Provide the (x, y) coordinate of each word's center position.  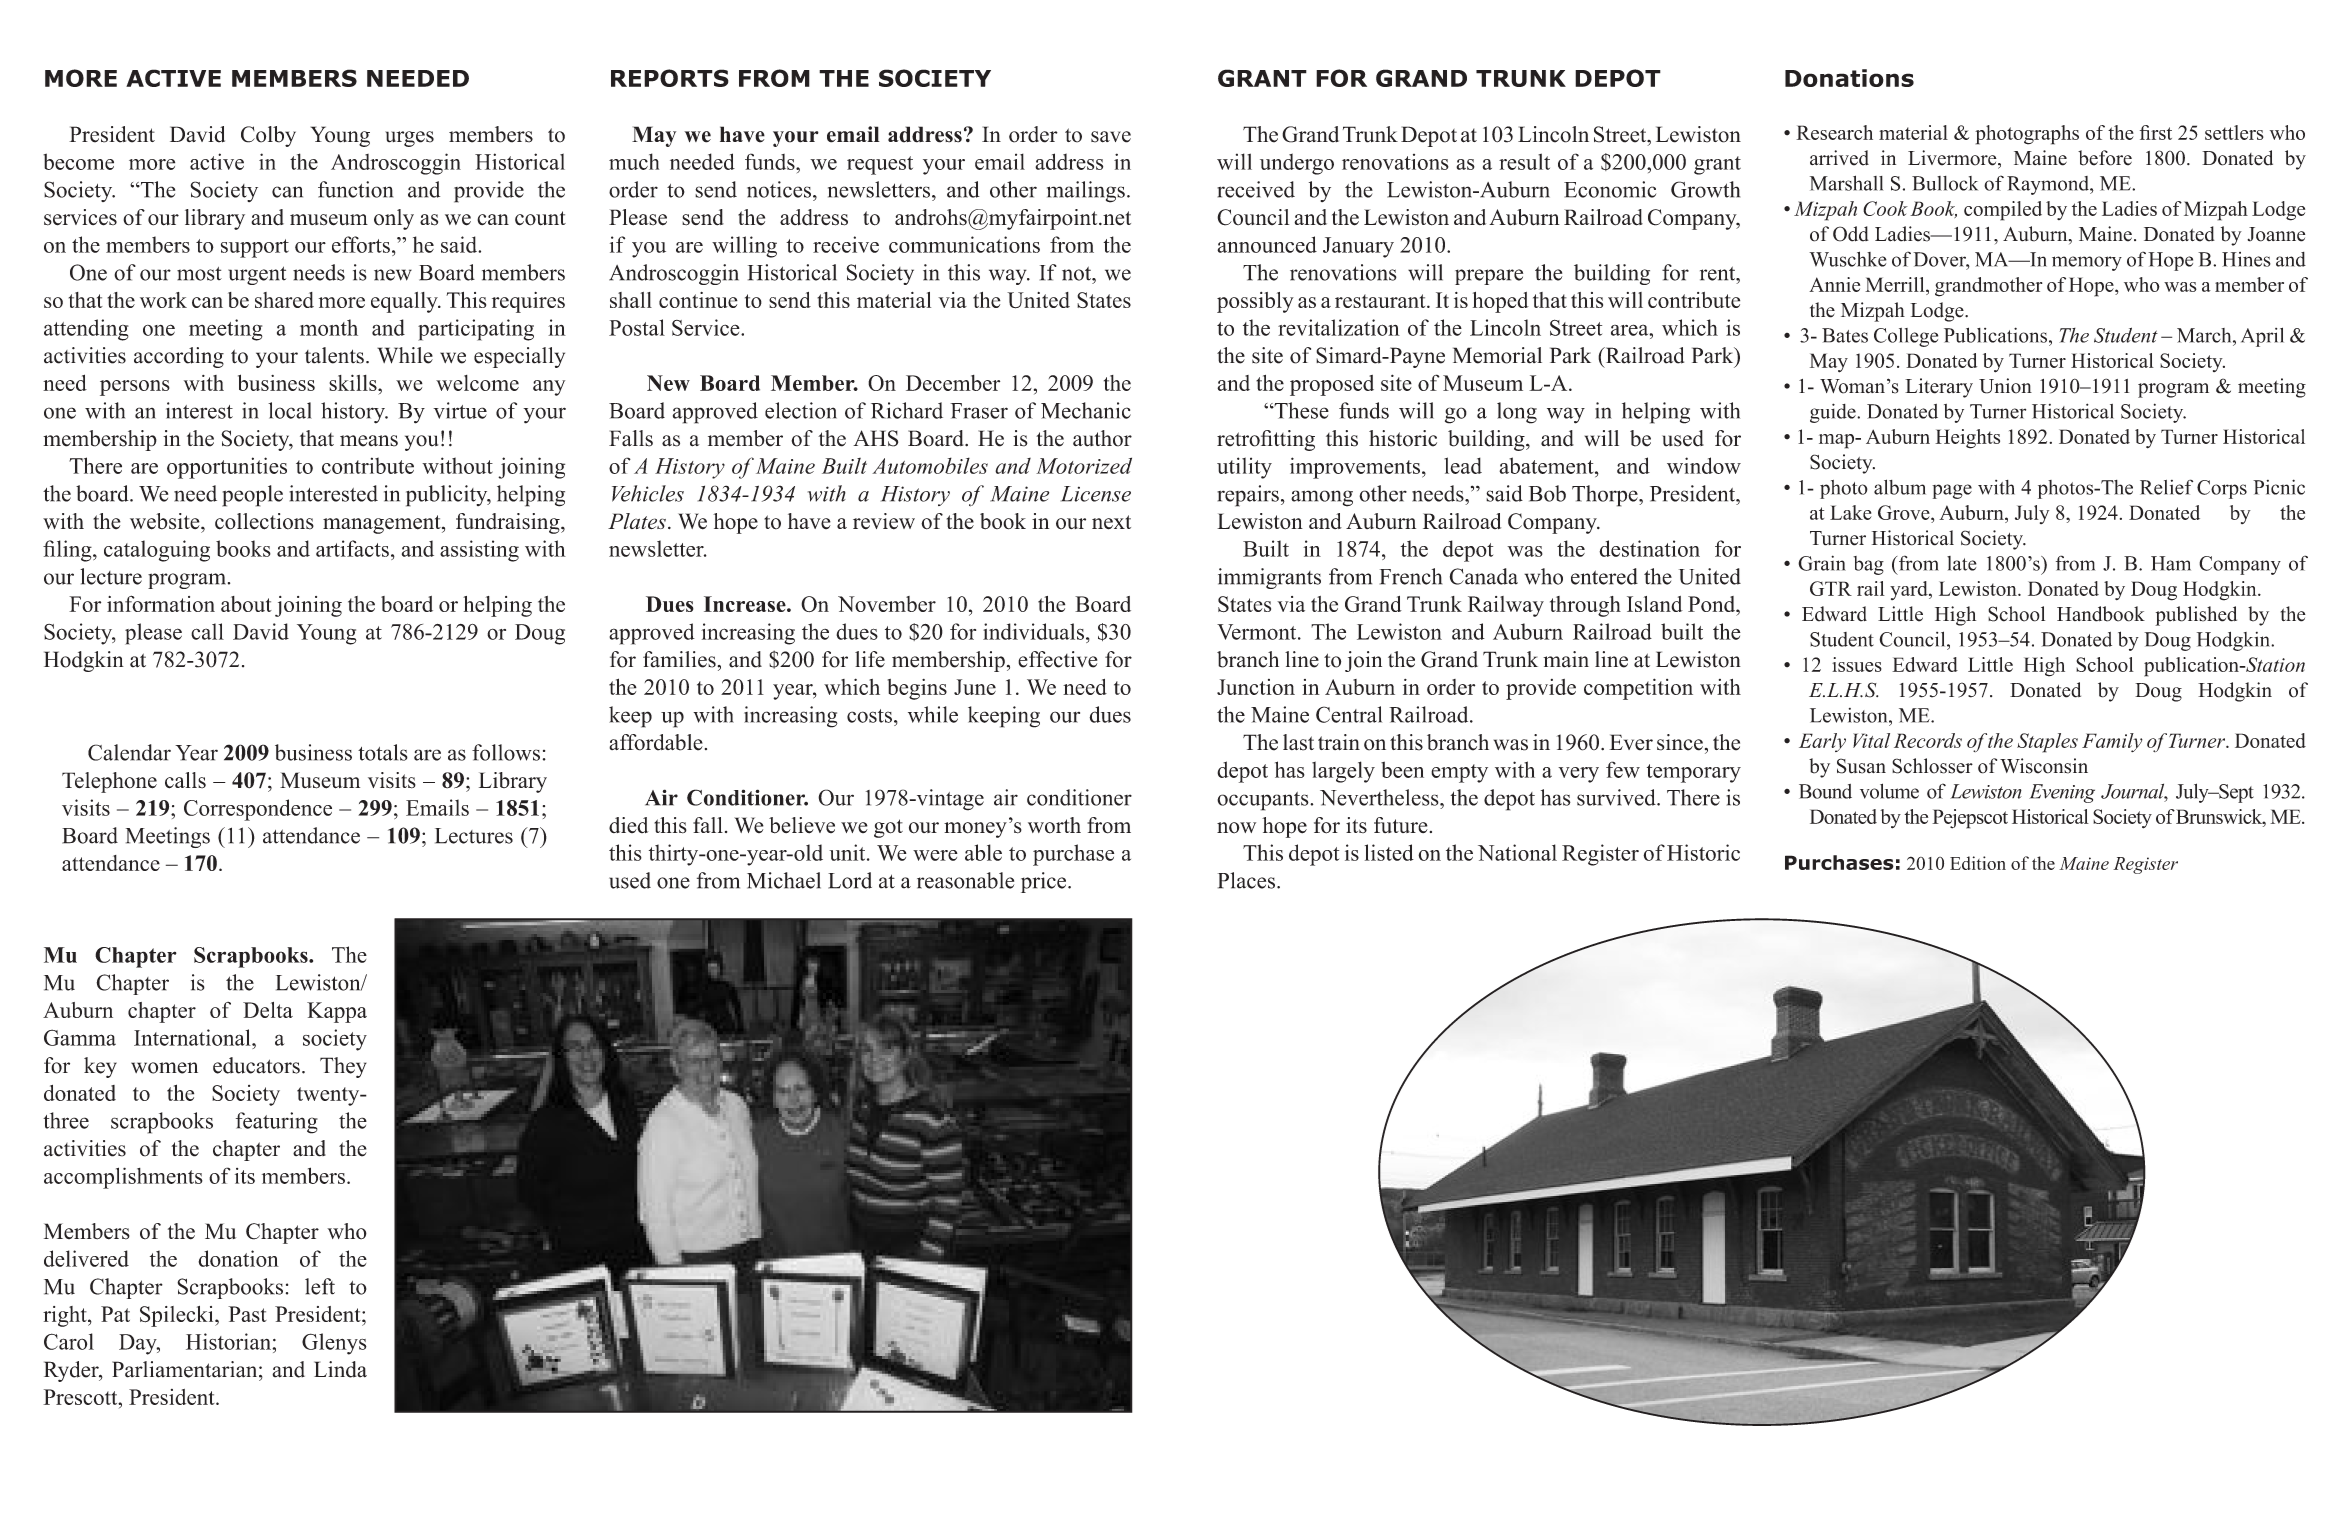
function (355, 189)
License (1096, 494)
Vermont (1258, 632)
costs (869, 716)
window (1704, 465)
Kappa (337, 1012)
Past (247, 1314)
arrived (1839, 158)
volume (1889, 791)
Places (1246, 880)
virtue (460, 410)
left (320, 1286)
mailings (1086, 192)
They (343, 1067)
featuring (277, 1123)
